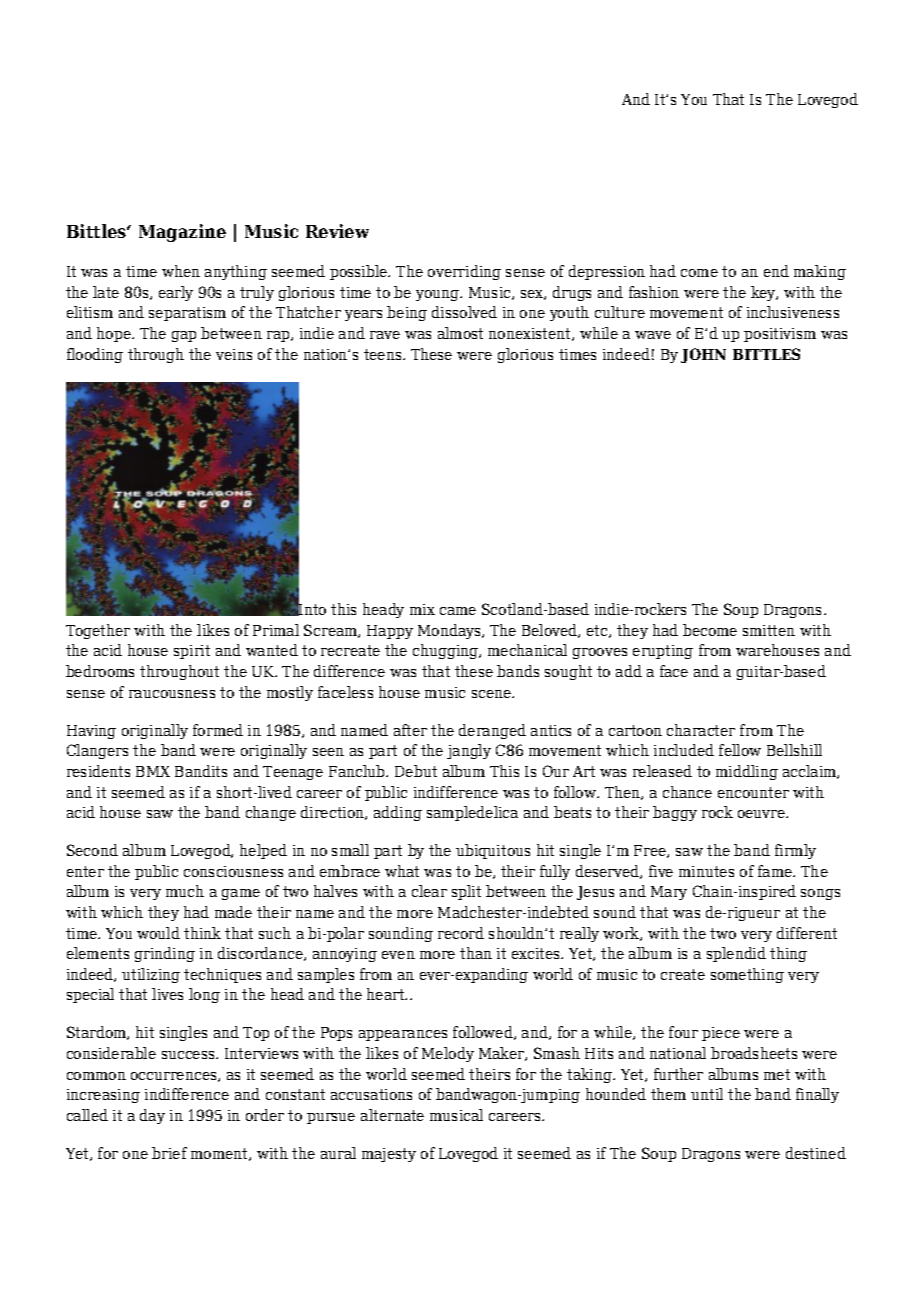  I want to click on came, so click(458, 611).
